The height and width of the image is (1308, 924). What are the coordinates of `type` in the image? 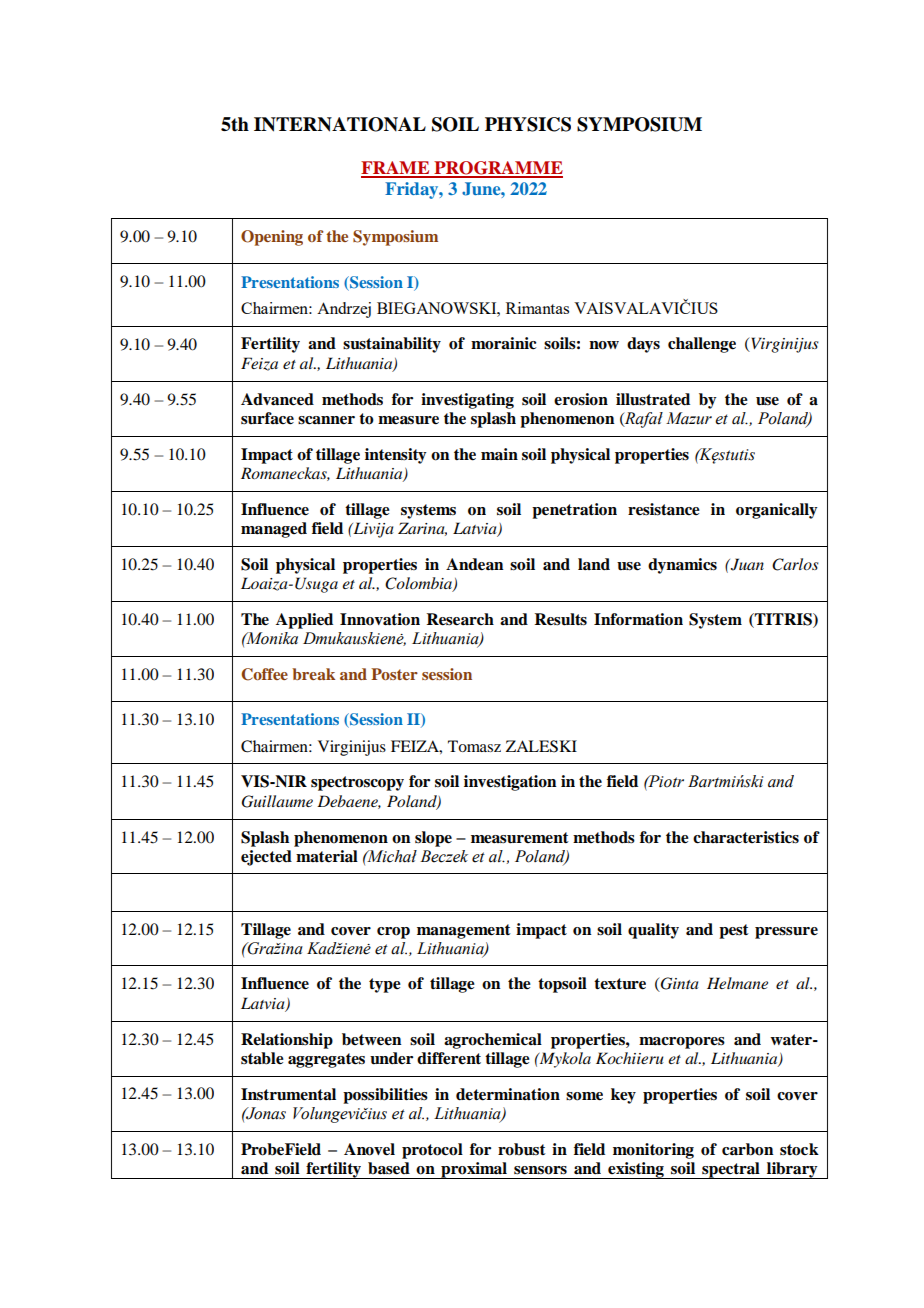 It's located at (385, 985).
